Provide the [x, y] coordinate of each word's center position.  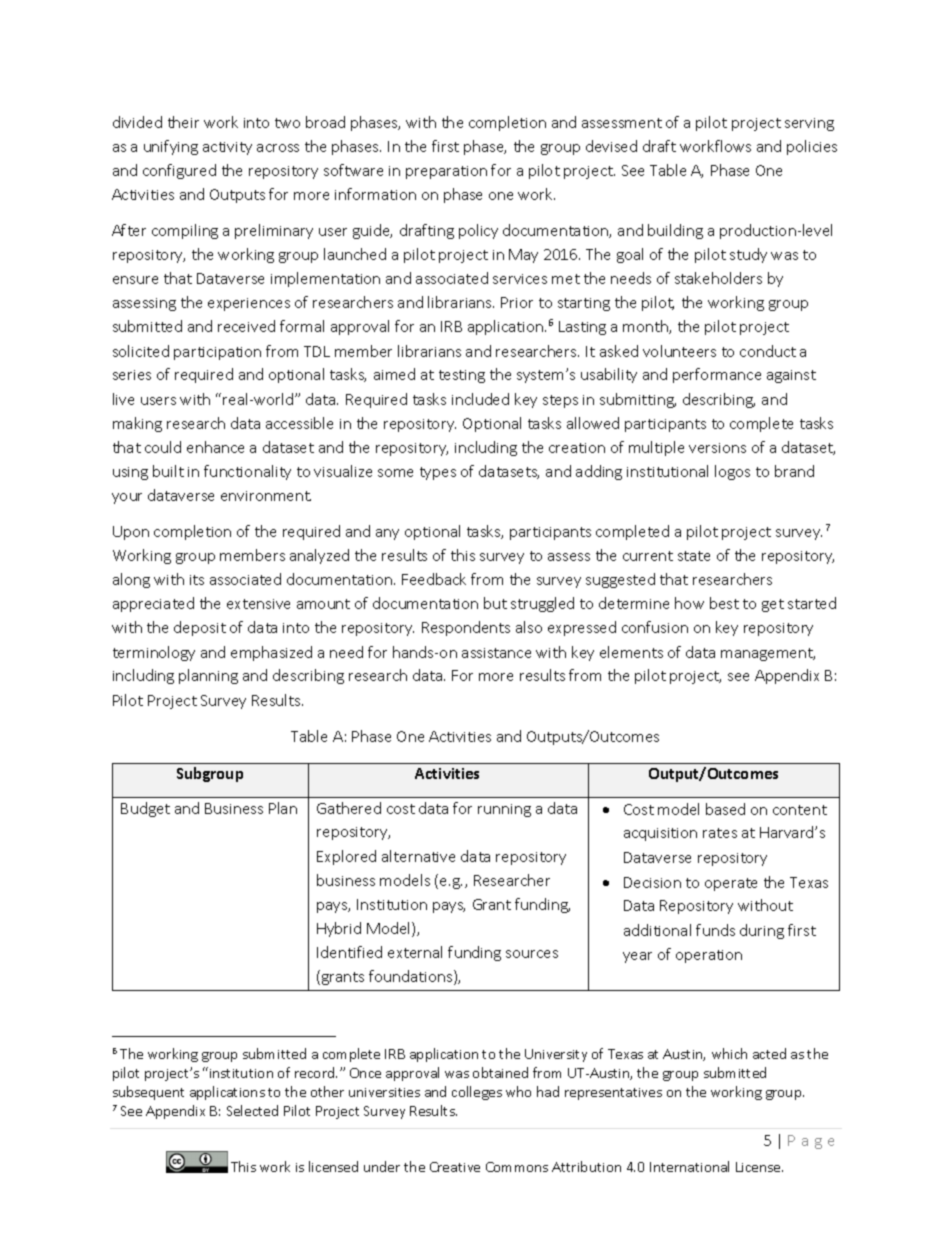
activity [227, 148]
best [724, 603]
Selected [252, 1110]
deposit [200, 628]
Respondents [466, 628]
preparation [446, 172]
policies [812, 147]
